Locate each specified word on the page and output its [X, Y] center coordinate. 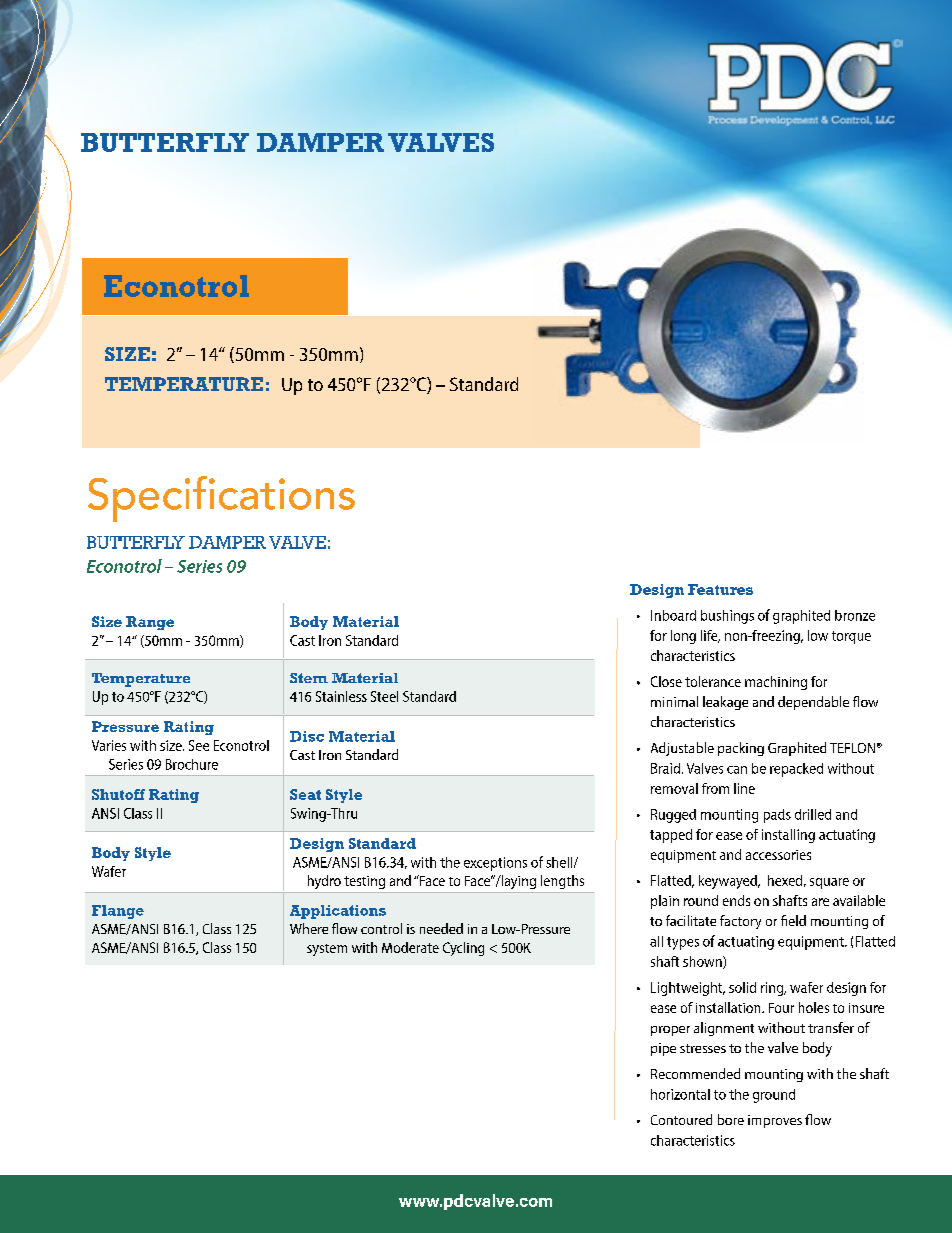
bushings [727, 617]
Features [720, 589]
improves [775, 1121]
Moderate [410, 947]
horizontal [680, 1094]
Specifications [221, 499]
